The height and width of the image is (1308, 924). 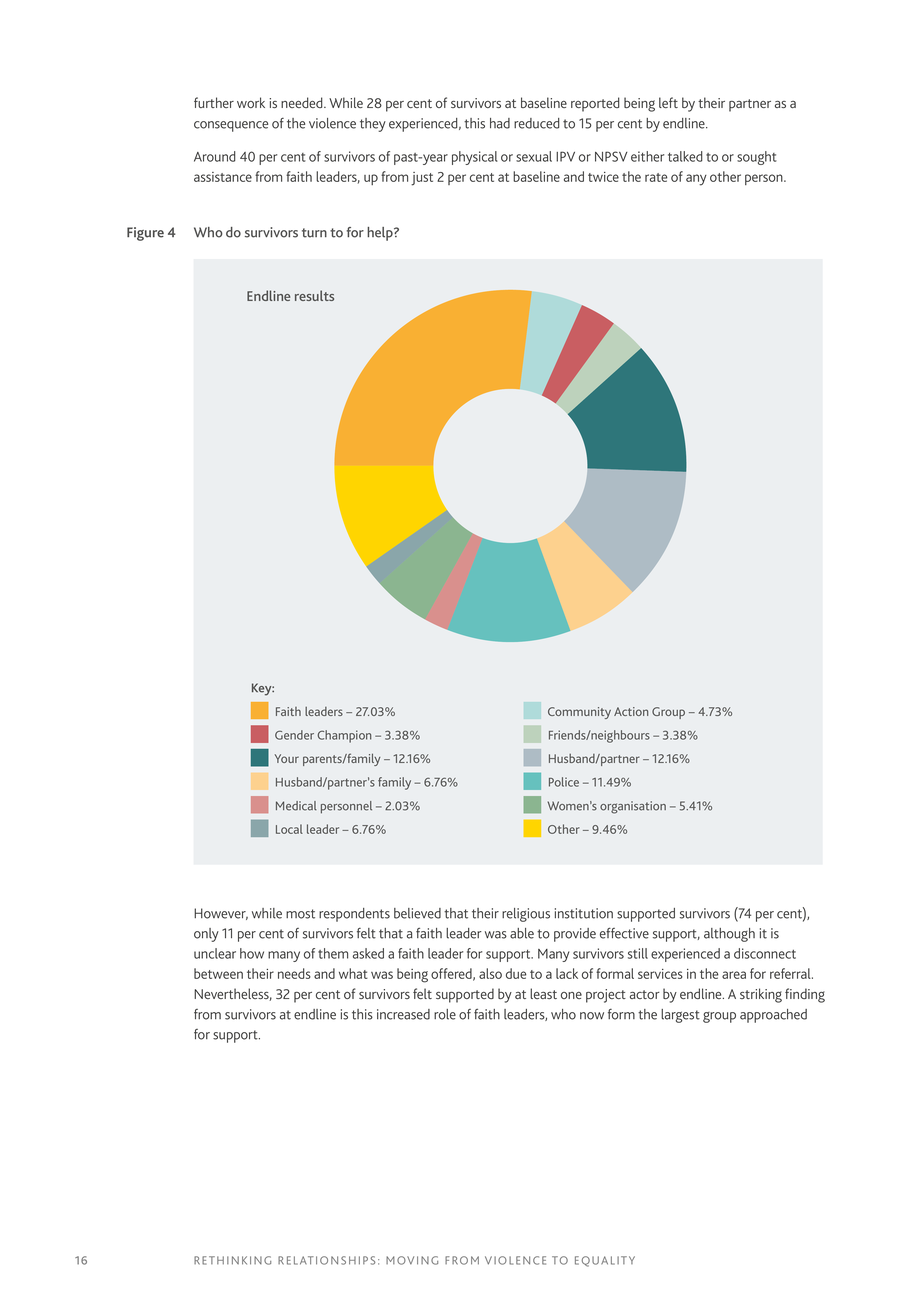 I want to click on Community, so click(x=579, y=713).
